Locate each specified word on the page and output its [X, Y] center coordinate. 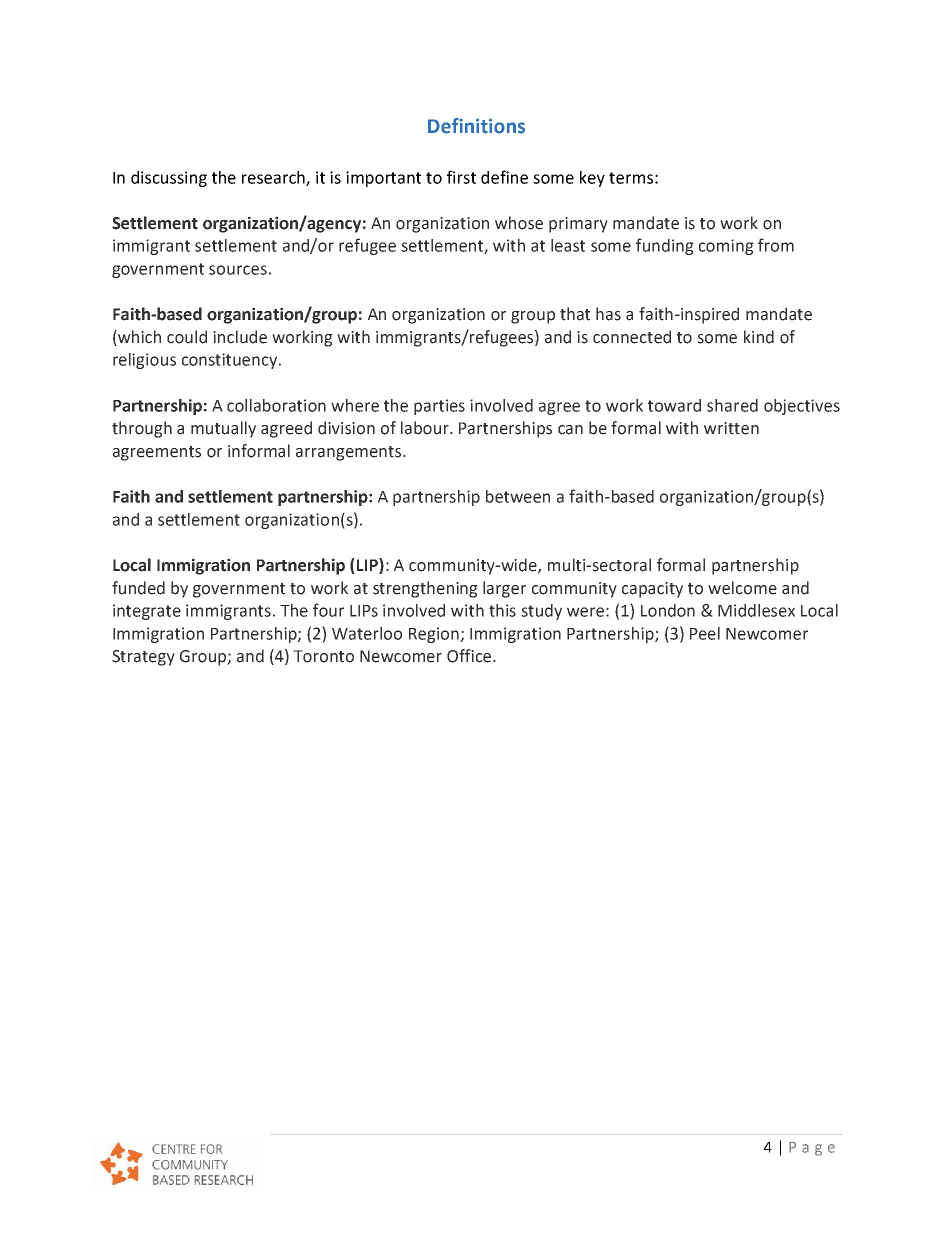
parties [439, 407]
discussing [169, 179]
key [592, 179]
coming [726, 247]
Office [469, 656]
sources [238, 270]
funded [138, 588]
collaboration [276, 405]
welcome [742, 588]
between [518, 496]
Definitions [476, 126]
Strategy [143, 658]
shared [732, 405]
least [568, 245]
